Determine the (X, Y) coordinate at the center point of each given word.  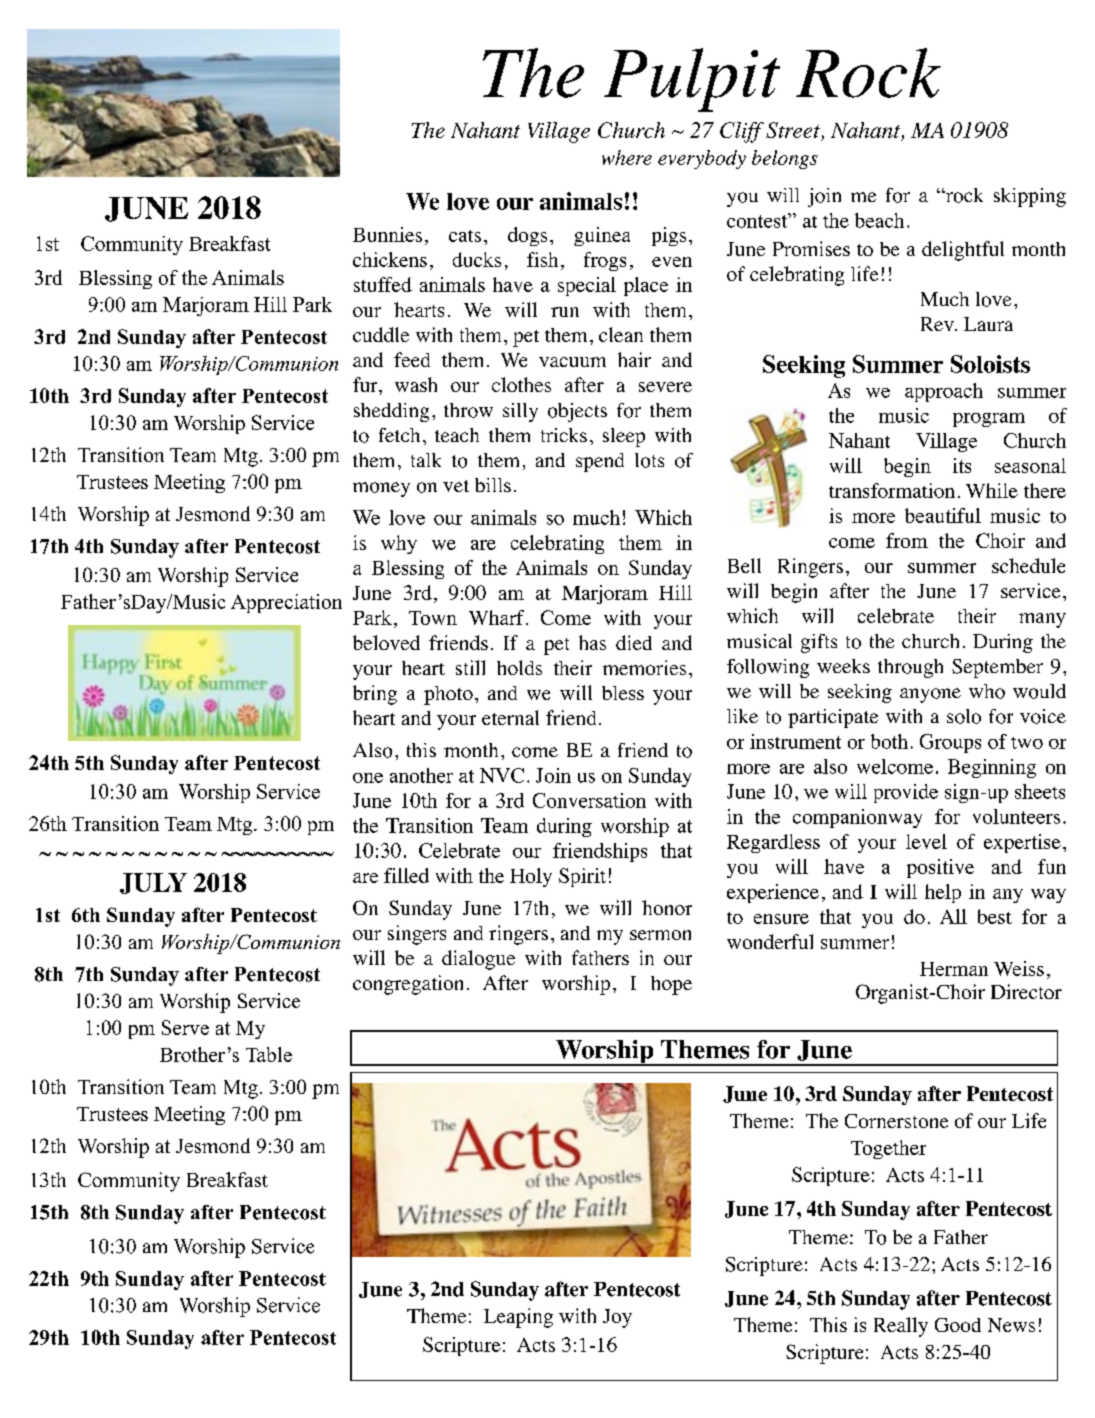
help (943, 893)
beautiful (943, 515)
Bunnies (387, 234)
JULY (153, 883)
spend (600, 462)
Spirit (582, 877)
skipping (1030, 197)
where (627, 157)
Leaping (518, 1318)
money (381, 489)
